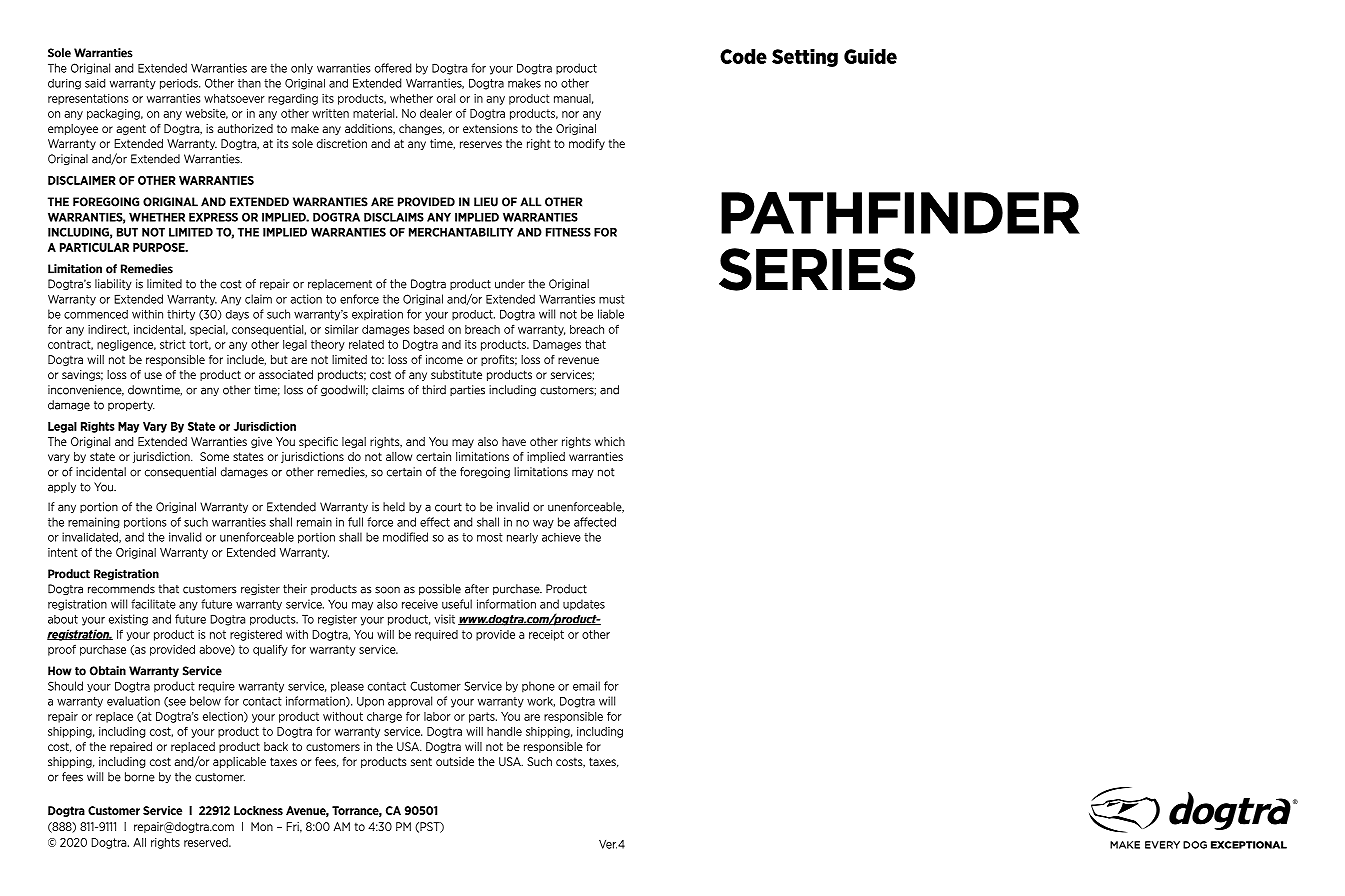 This image has height=896, width=1345. I want to click on SERIES, so click(817, 269).
